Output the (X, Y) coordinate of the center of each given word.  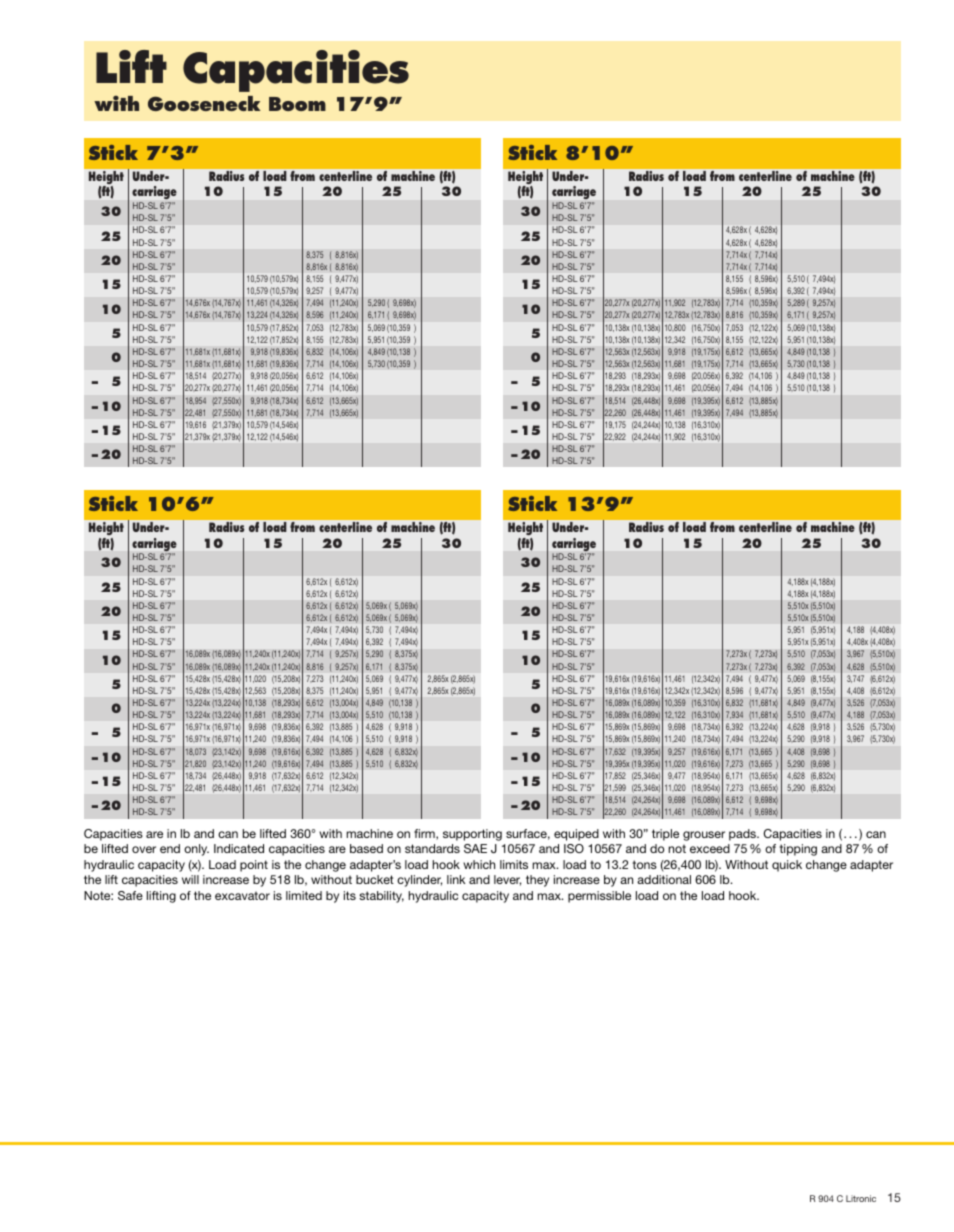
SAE (475, 848)
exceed (710, 848)
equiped (576, 835)
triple (665, 835)
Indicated (239, 848)
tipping (798, 850)
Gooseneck (204, 103)
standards (432, 848)
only (196, 850)
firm (425, 834)
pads (744, 835)
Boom (297, 104)
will (190, 879)
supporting (472, 835)
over (144, 849)
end (170, 848)
